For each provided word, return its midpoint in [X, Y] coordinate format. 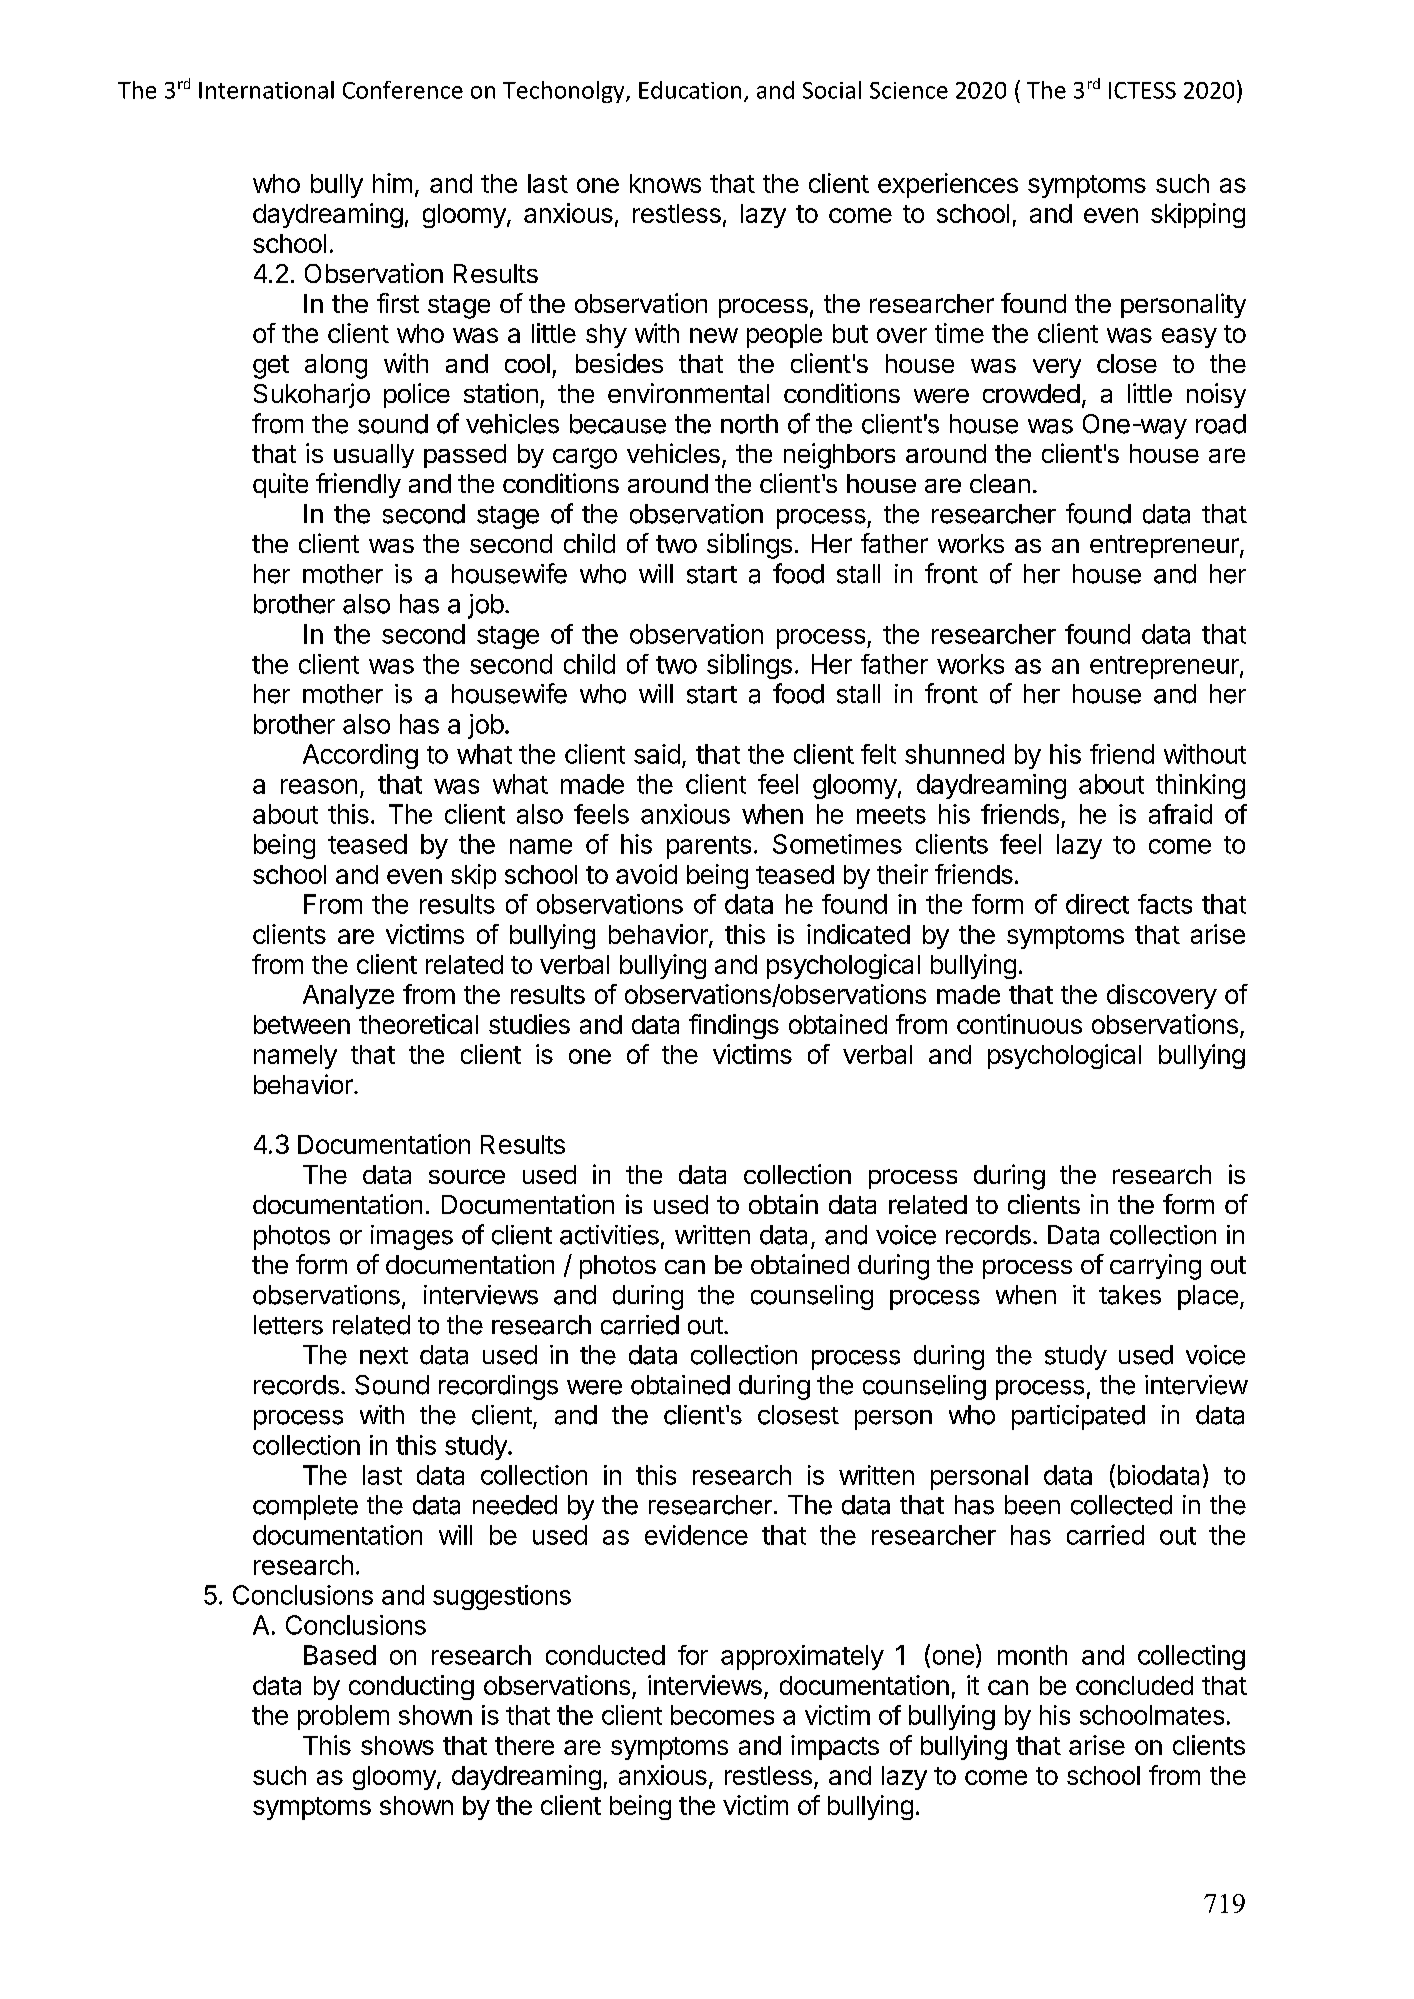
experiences [948, 185]
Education [690, 90]
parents [709, 847]
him [392, 183]
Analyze [348, 997]
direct [1097, 904]
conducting [411, 1687]
